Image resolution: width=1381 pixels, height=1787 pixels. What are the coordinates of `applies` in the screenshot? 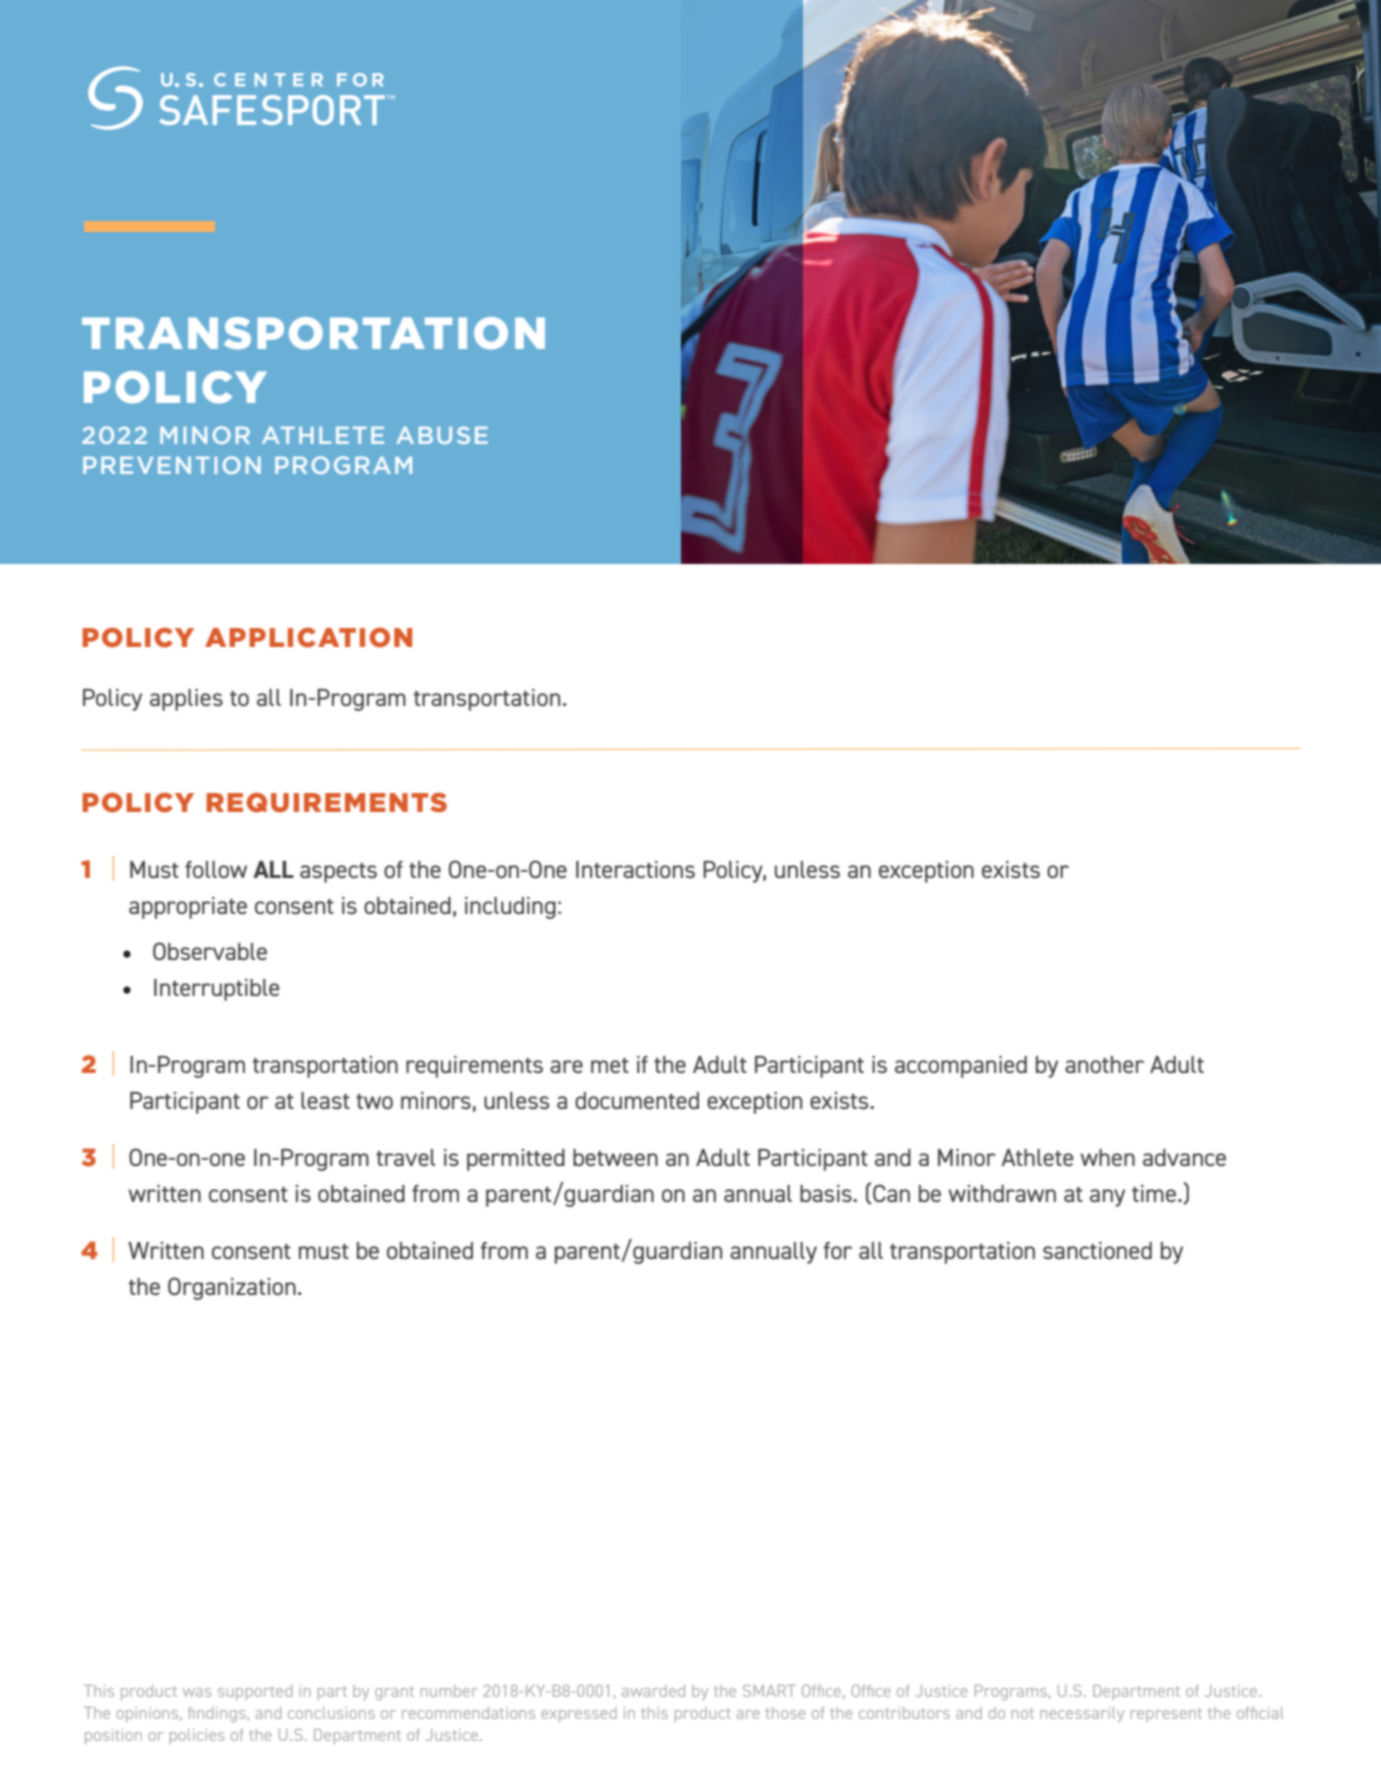 It's located at (186, 700).
